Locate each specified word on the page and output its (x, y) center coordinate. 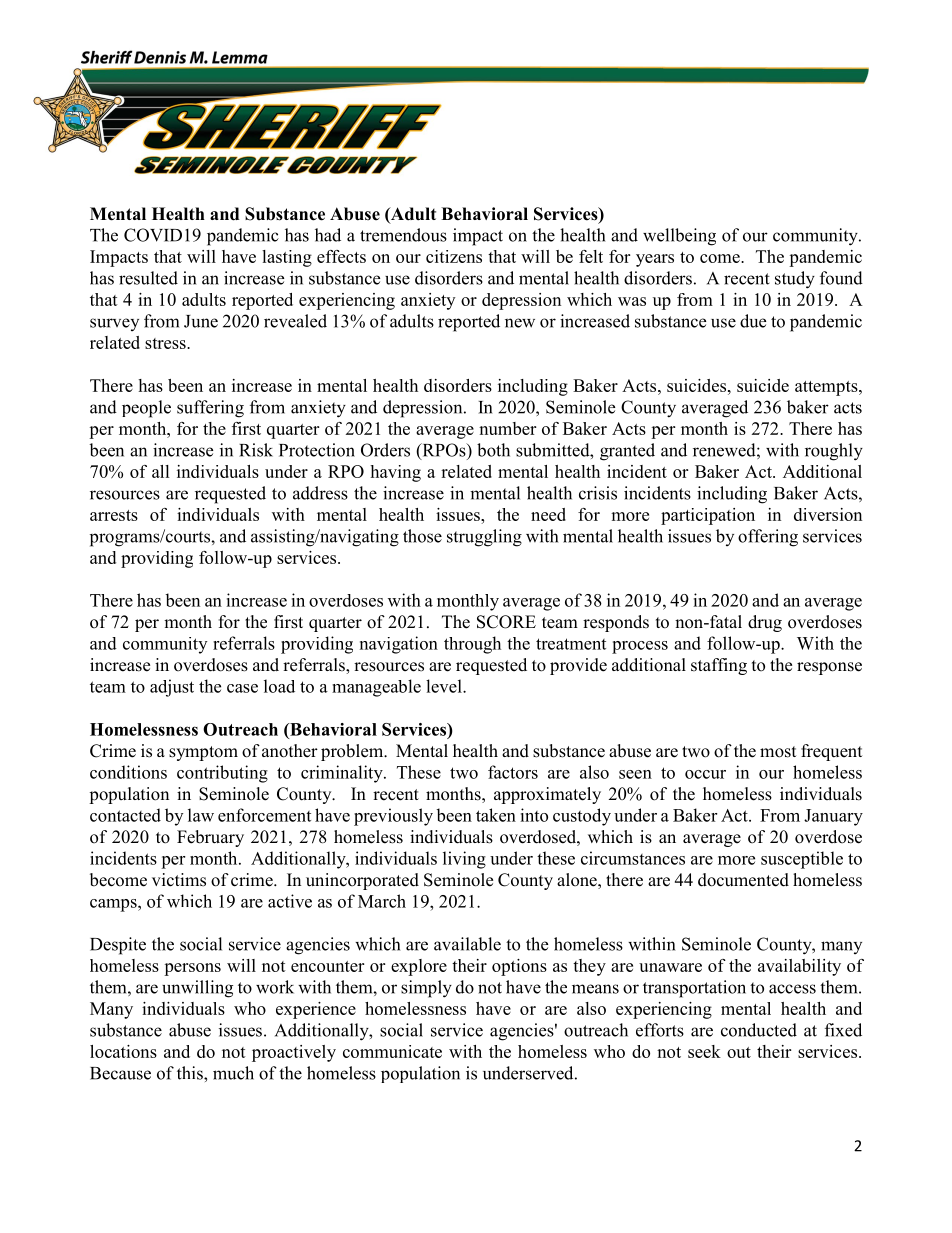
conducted (759, 1030)
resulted (148, 278)
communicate (392, 1051)
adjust (172, 688)
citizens (454, 256)
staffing (719, 666)
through (472, 645)
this (191, 1073)
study (795, 280)
